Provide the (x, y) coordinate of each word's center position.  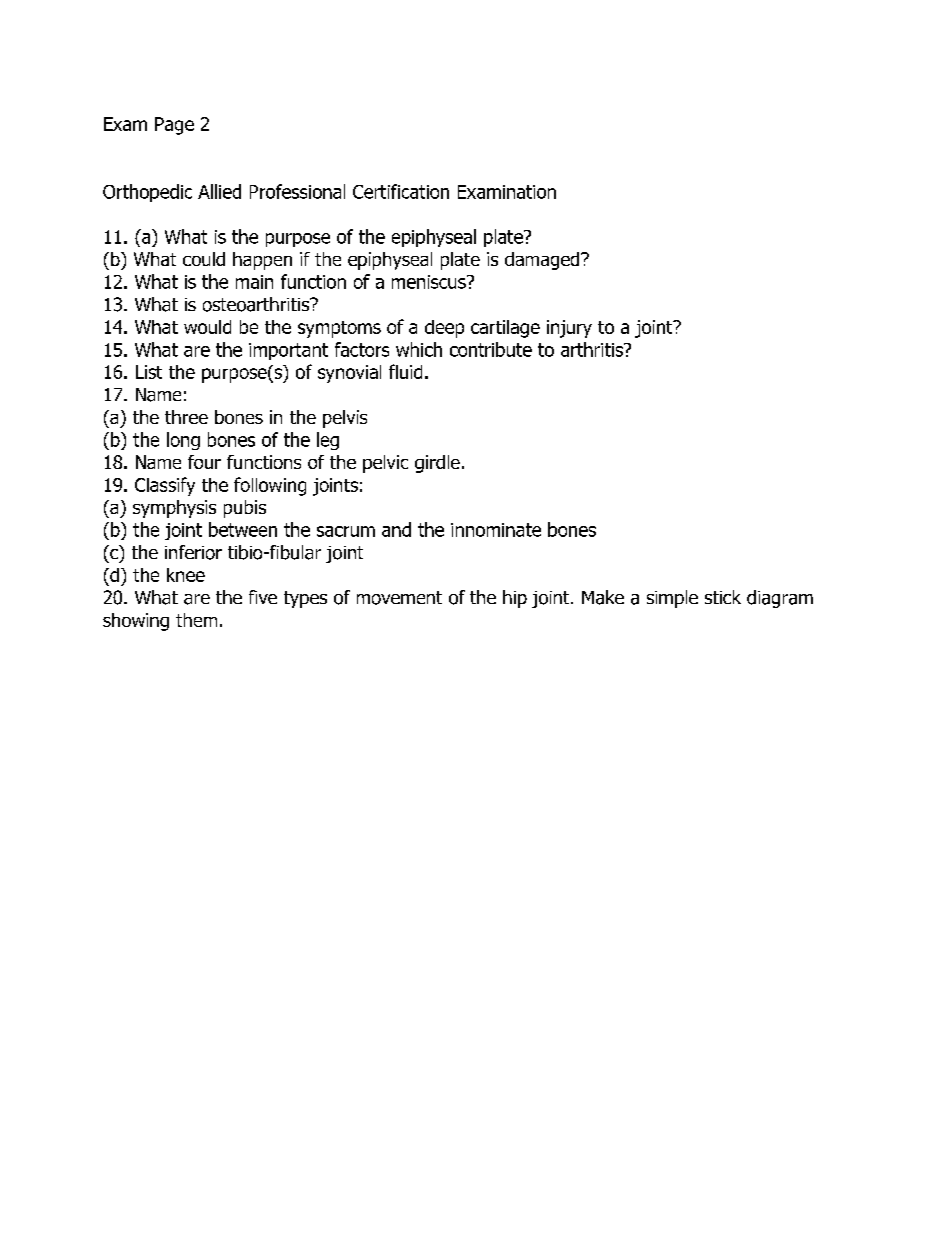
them (196, 620)
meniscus (430, 282)
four (204, 462)
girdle (437, 464)
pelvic (385, 464)
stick (723, 597)
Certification (401, 191)
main (254, 282)
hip (515, 599)
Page (174, 126)
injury (569, 329)
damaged (543, 261)
